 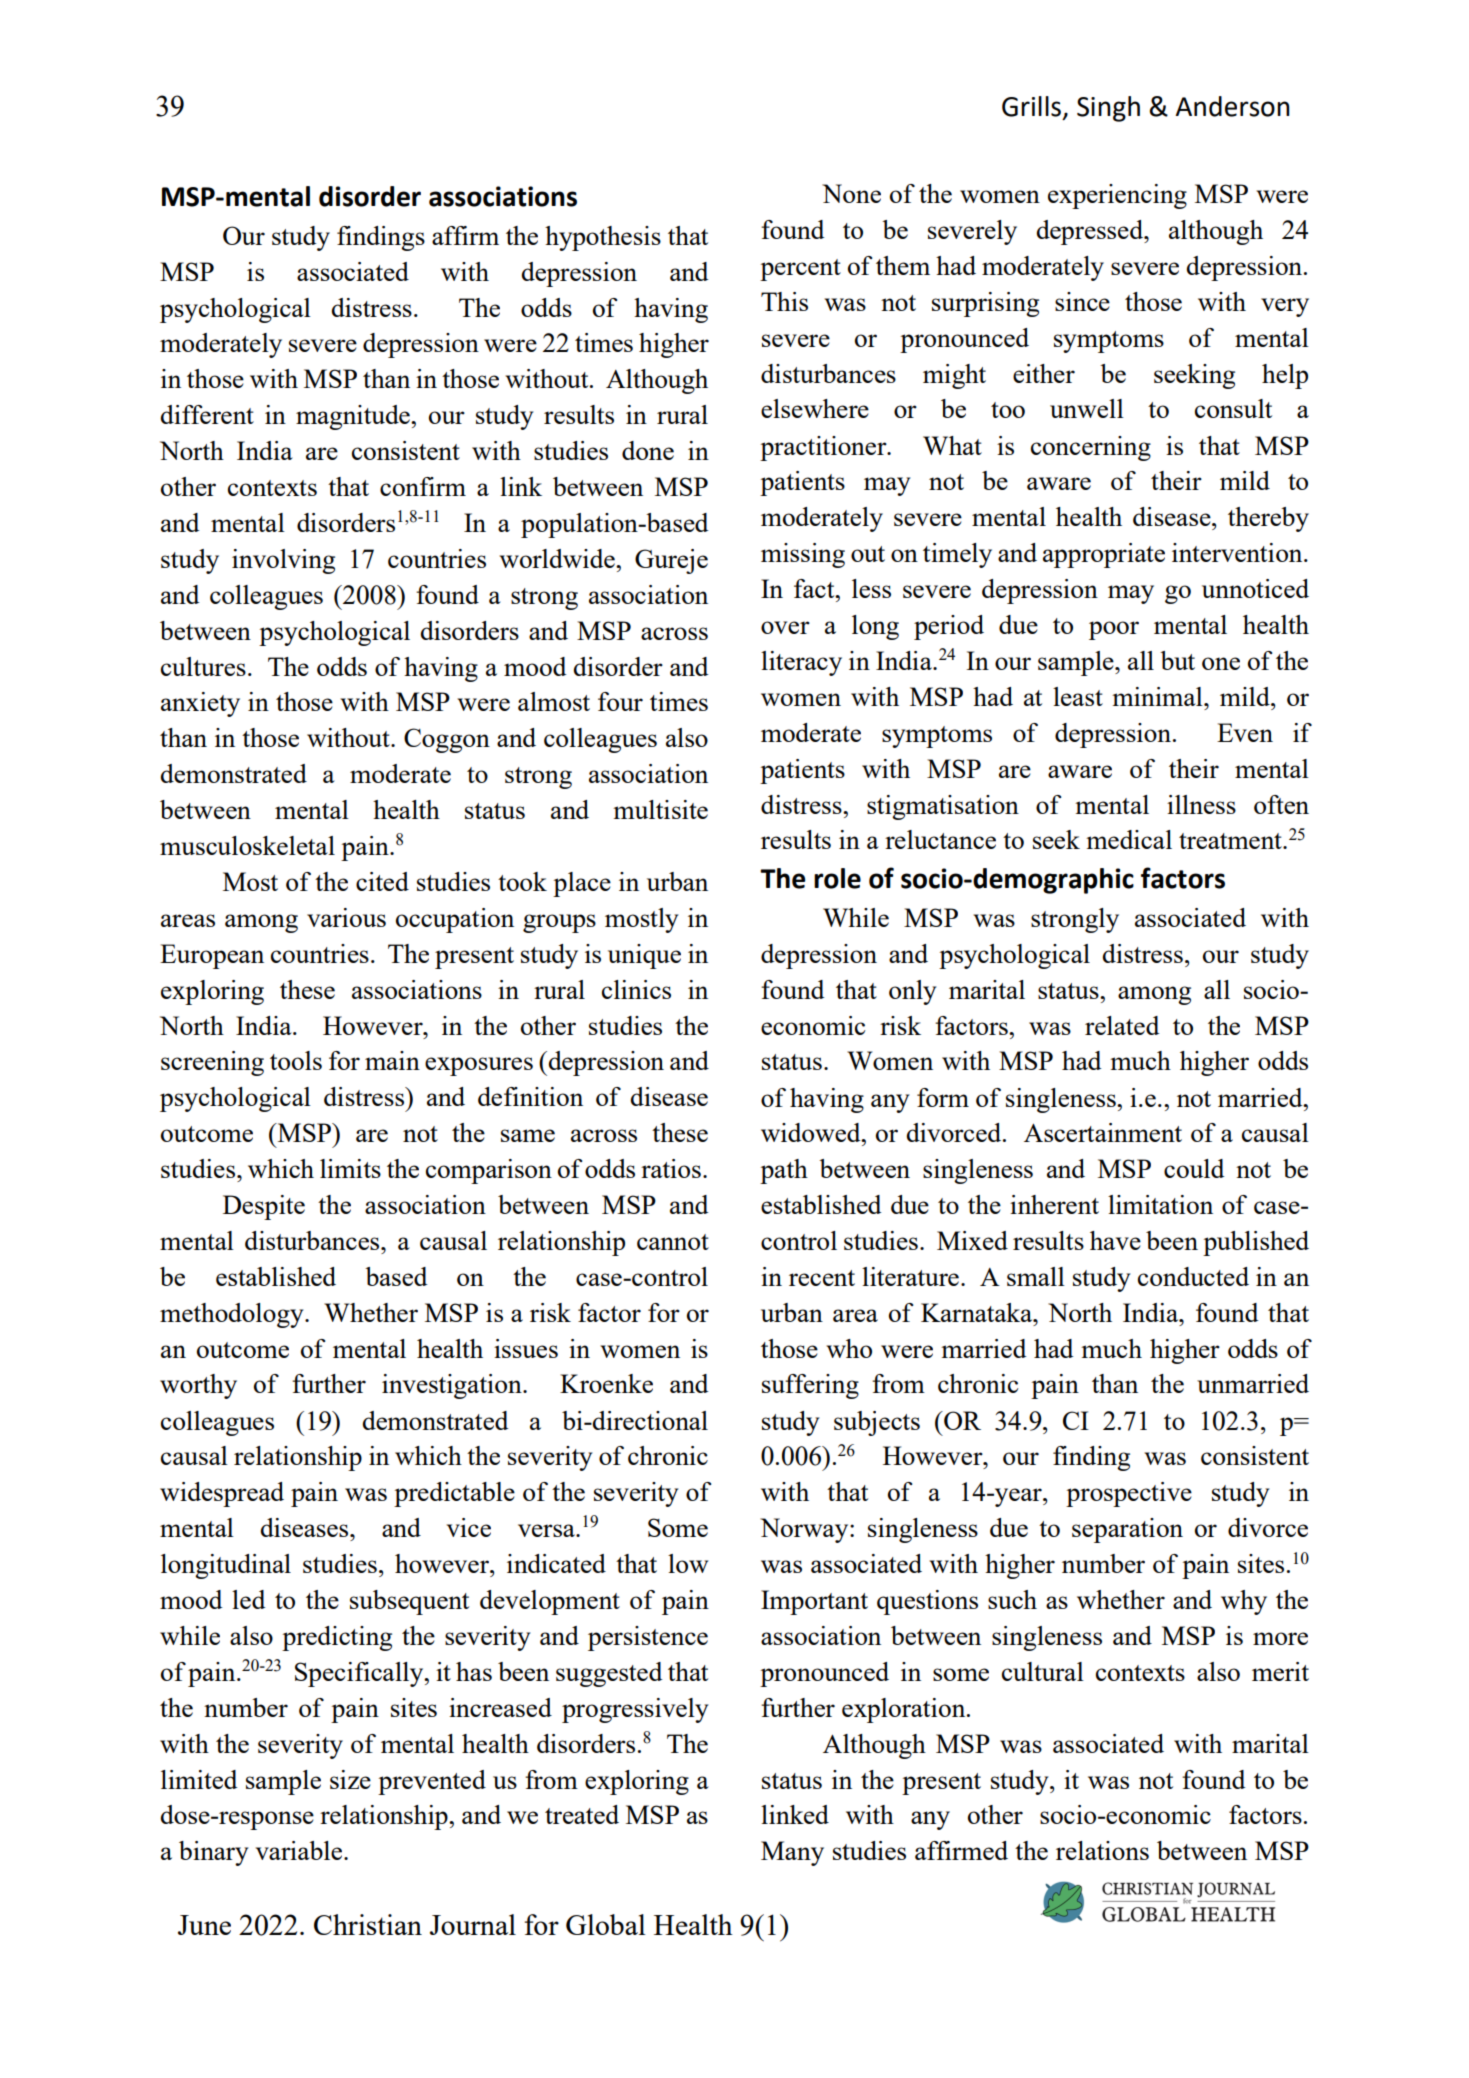 I want to click on Many, so click(x=792, y=1853).
